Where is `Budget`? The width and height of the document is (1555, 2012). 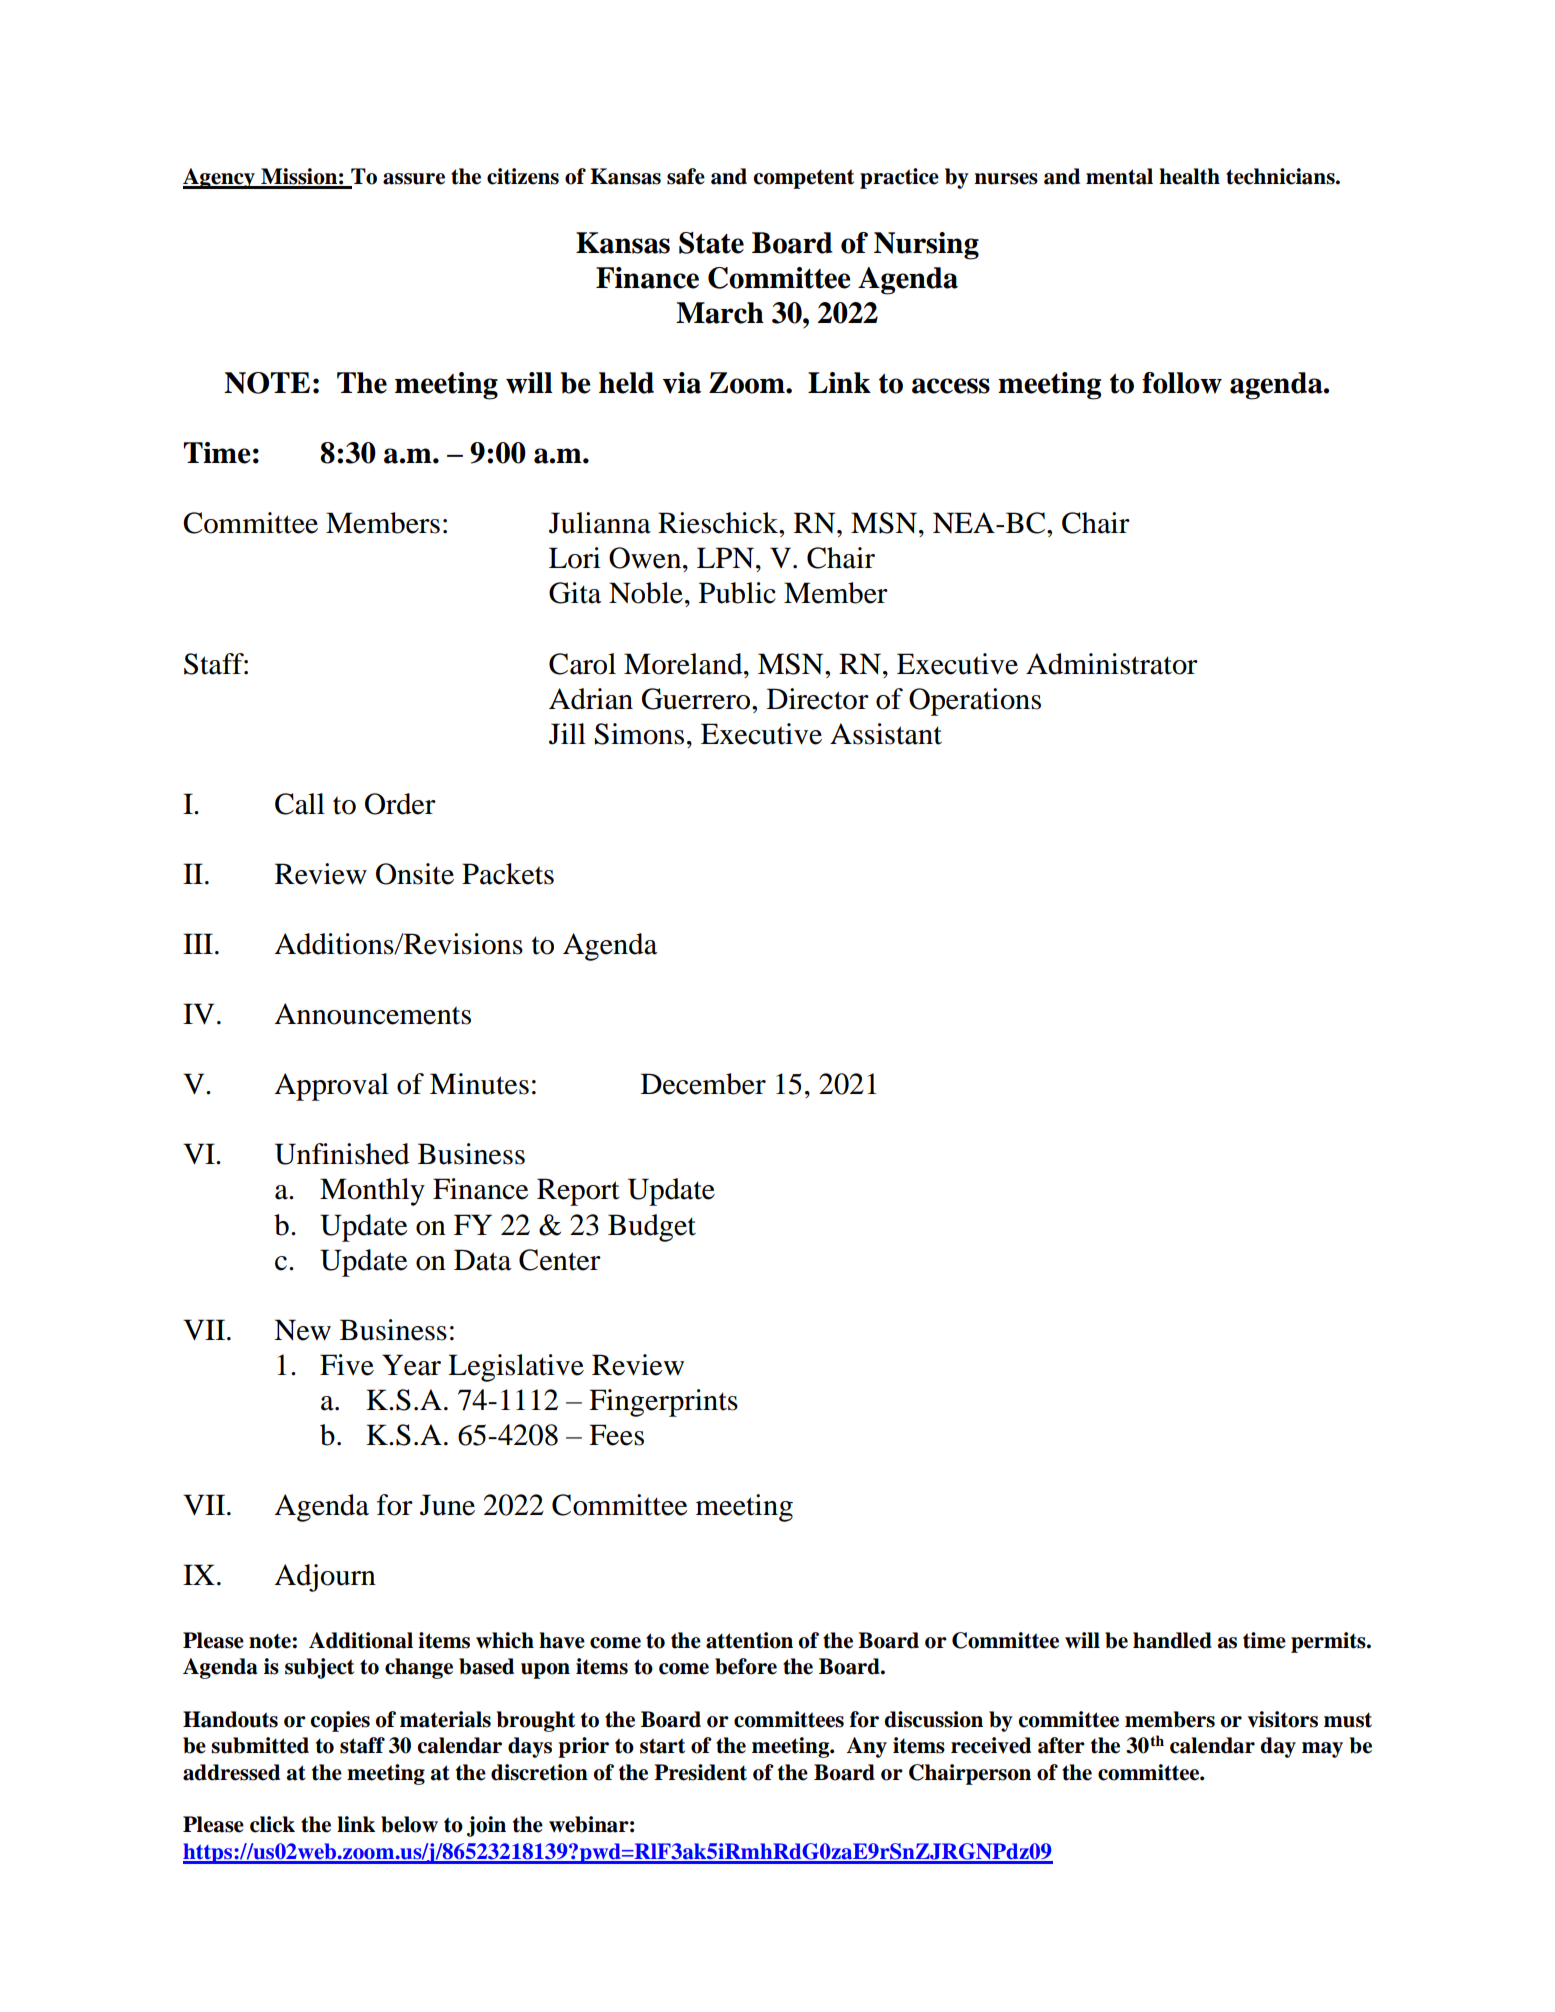 Budget is located at coordinates (652, 1228).
